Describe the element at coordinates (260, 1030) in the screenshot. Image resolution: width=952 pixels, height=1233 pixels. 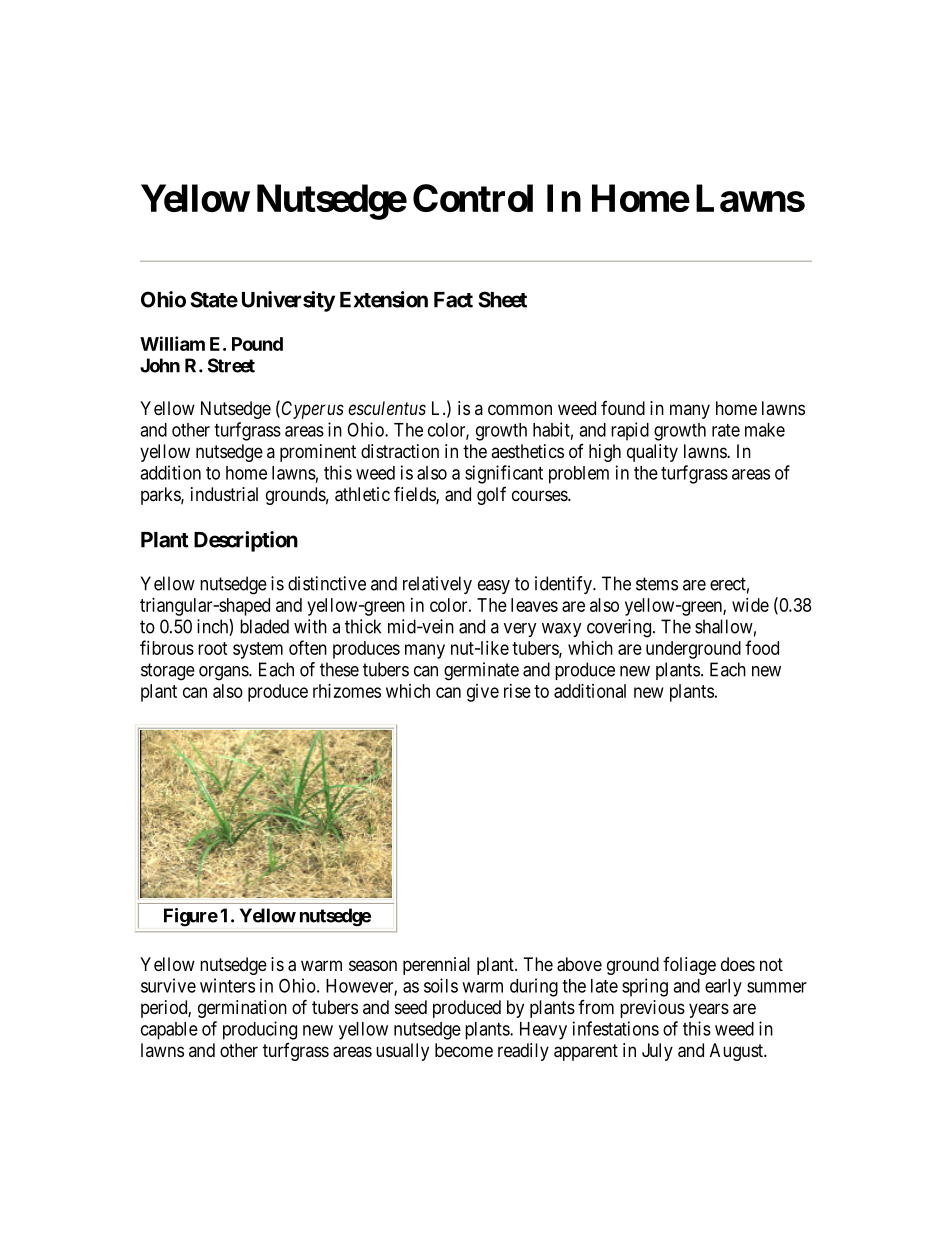
I see `producing` at that location.
